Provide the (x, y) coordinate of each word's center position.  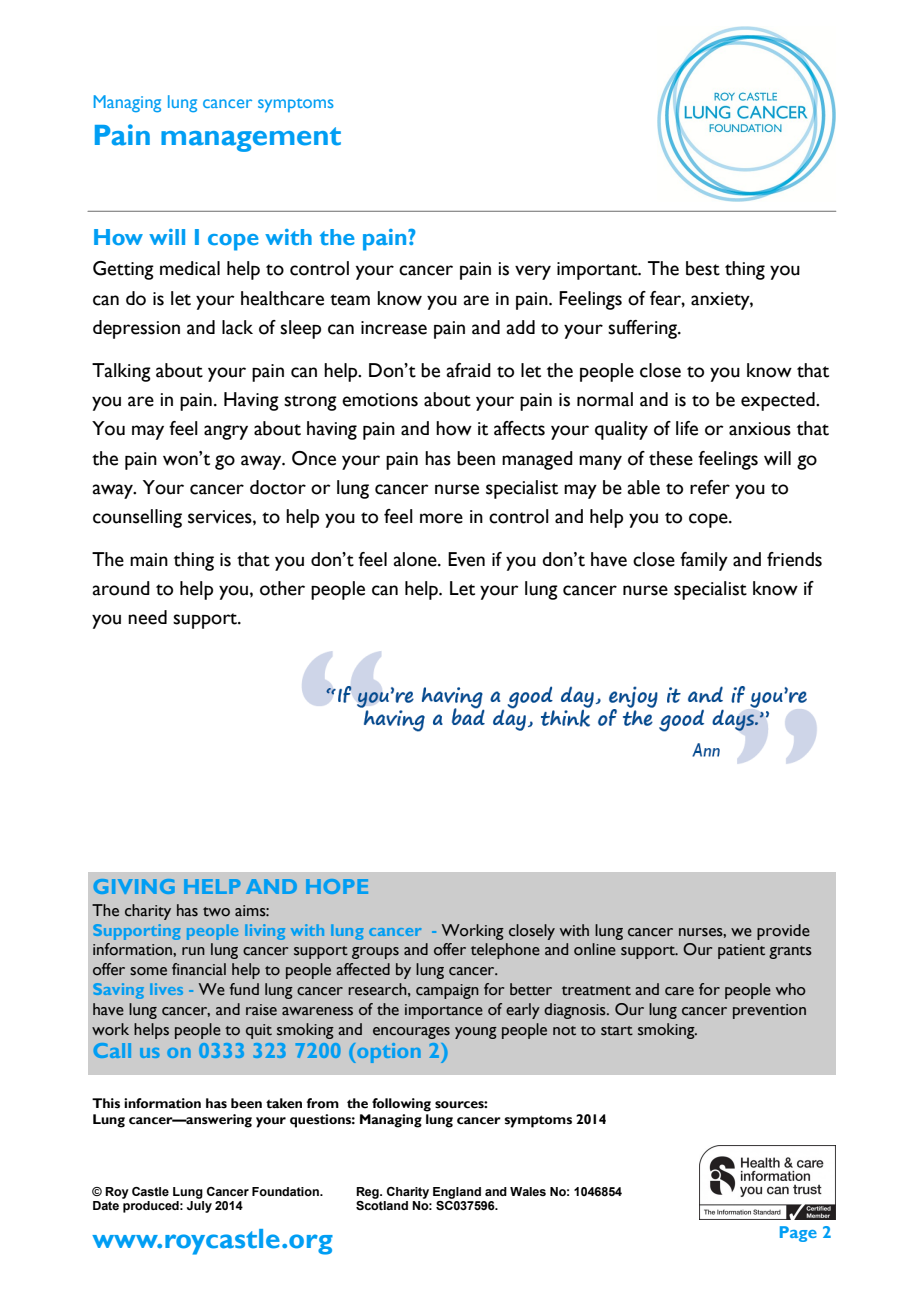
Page (798, 1234)
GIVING (134, 886)
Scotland (382, 1205)
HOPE (337, 886)
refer (710, 487)
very (533, 272)
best (703, 268)
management (251, 139)
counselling (137, 518)
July (199, 1207)
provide (783, 932)
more (441, 518)
